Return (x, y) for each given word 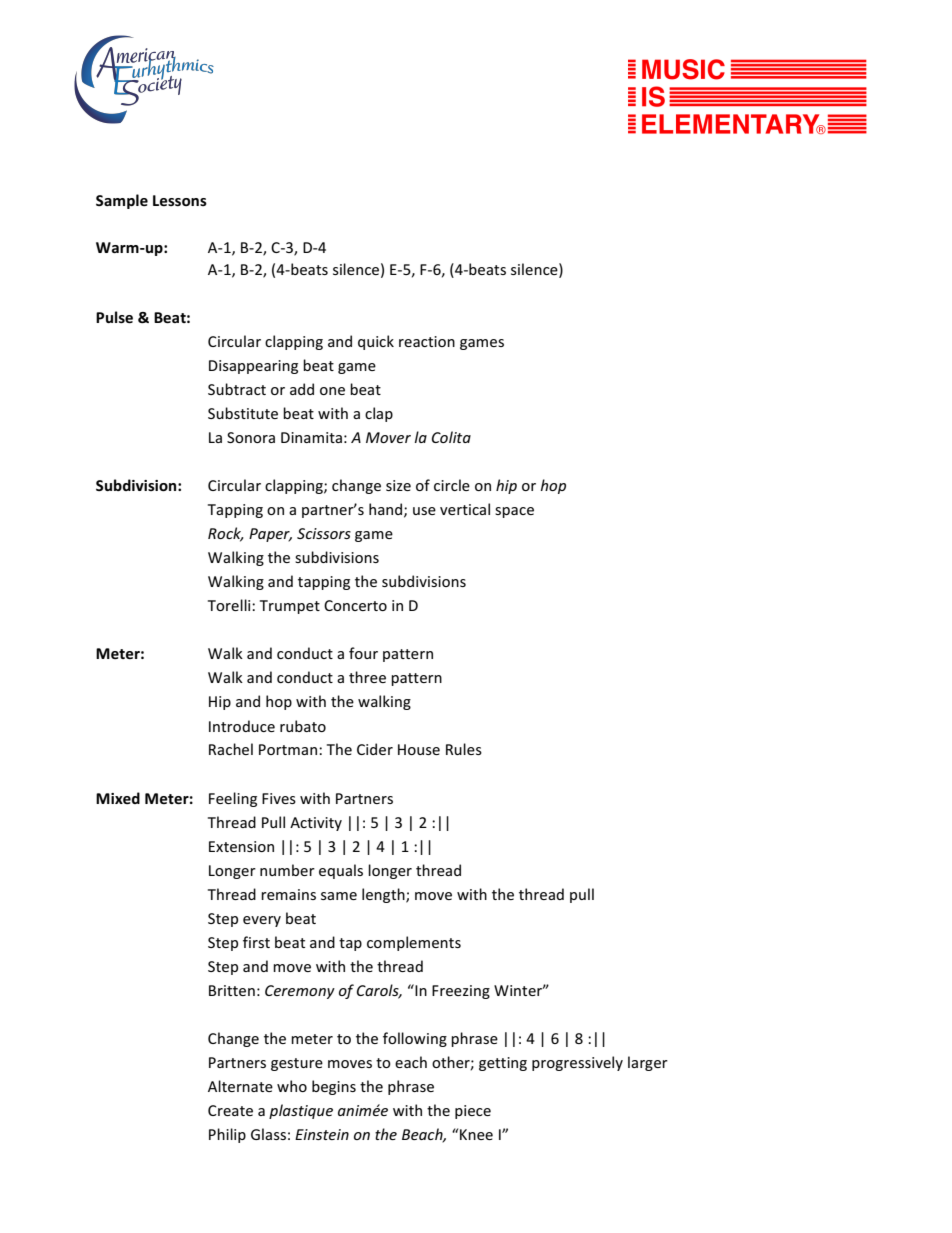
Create (230, 1110)
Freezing (461, 992)
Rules (464, 749)
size (398, 485)
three (367, 677)
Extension (241, 846)
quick (376, 342)
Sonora (251, 437)
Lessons (180, 200)
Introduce (242, 726)
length (384, 895)
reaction (427, 341)
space (514, 512)
